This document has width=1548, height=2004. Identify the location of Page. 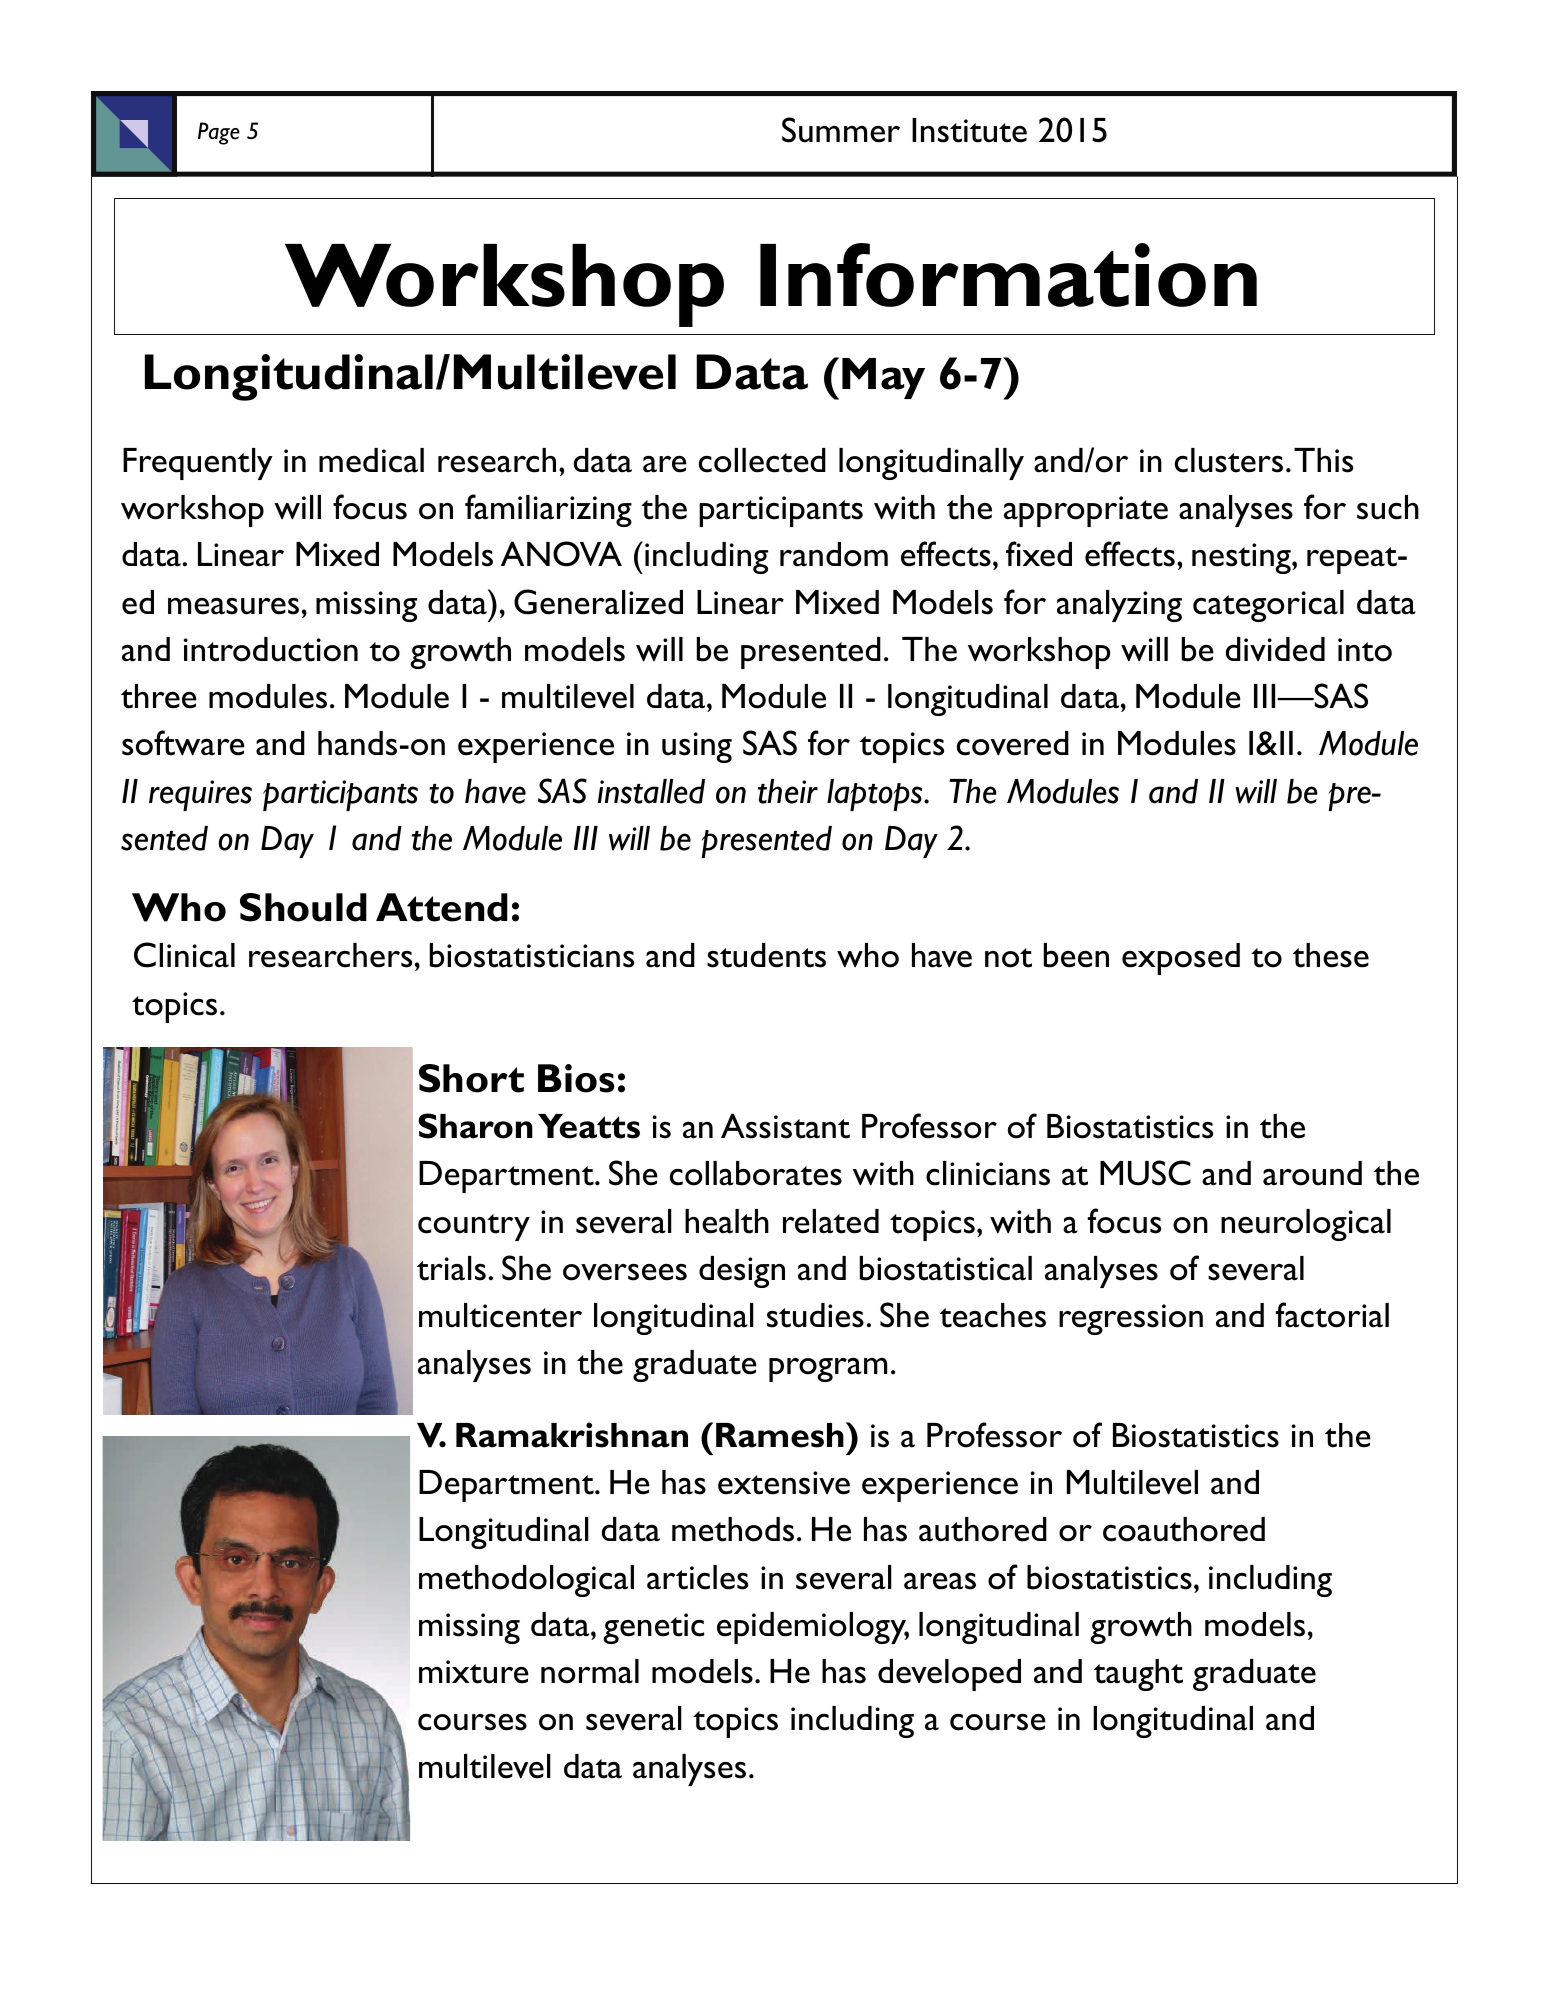
(219, 133).
